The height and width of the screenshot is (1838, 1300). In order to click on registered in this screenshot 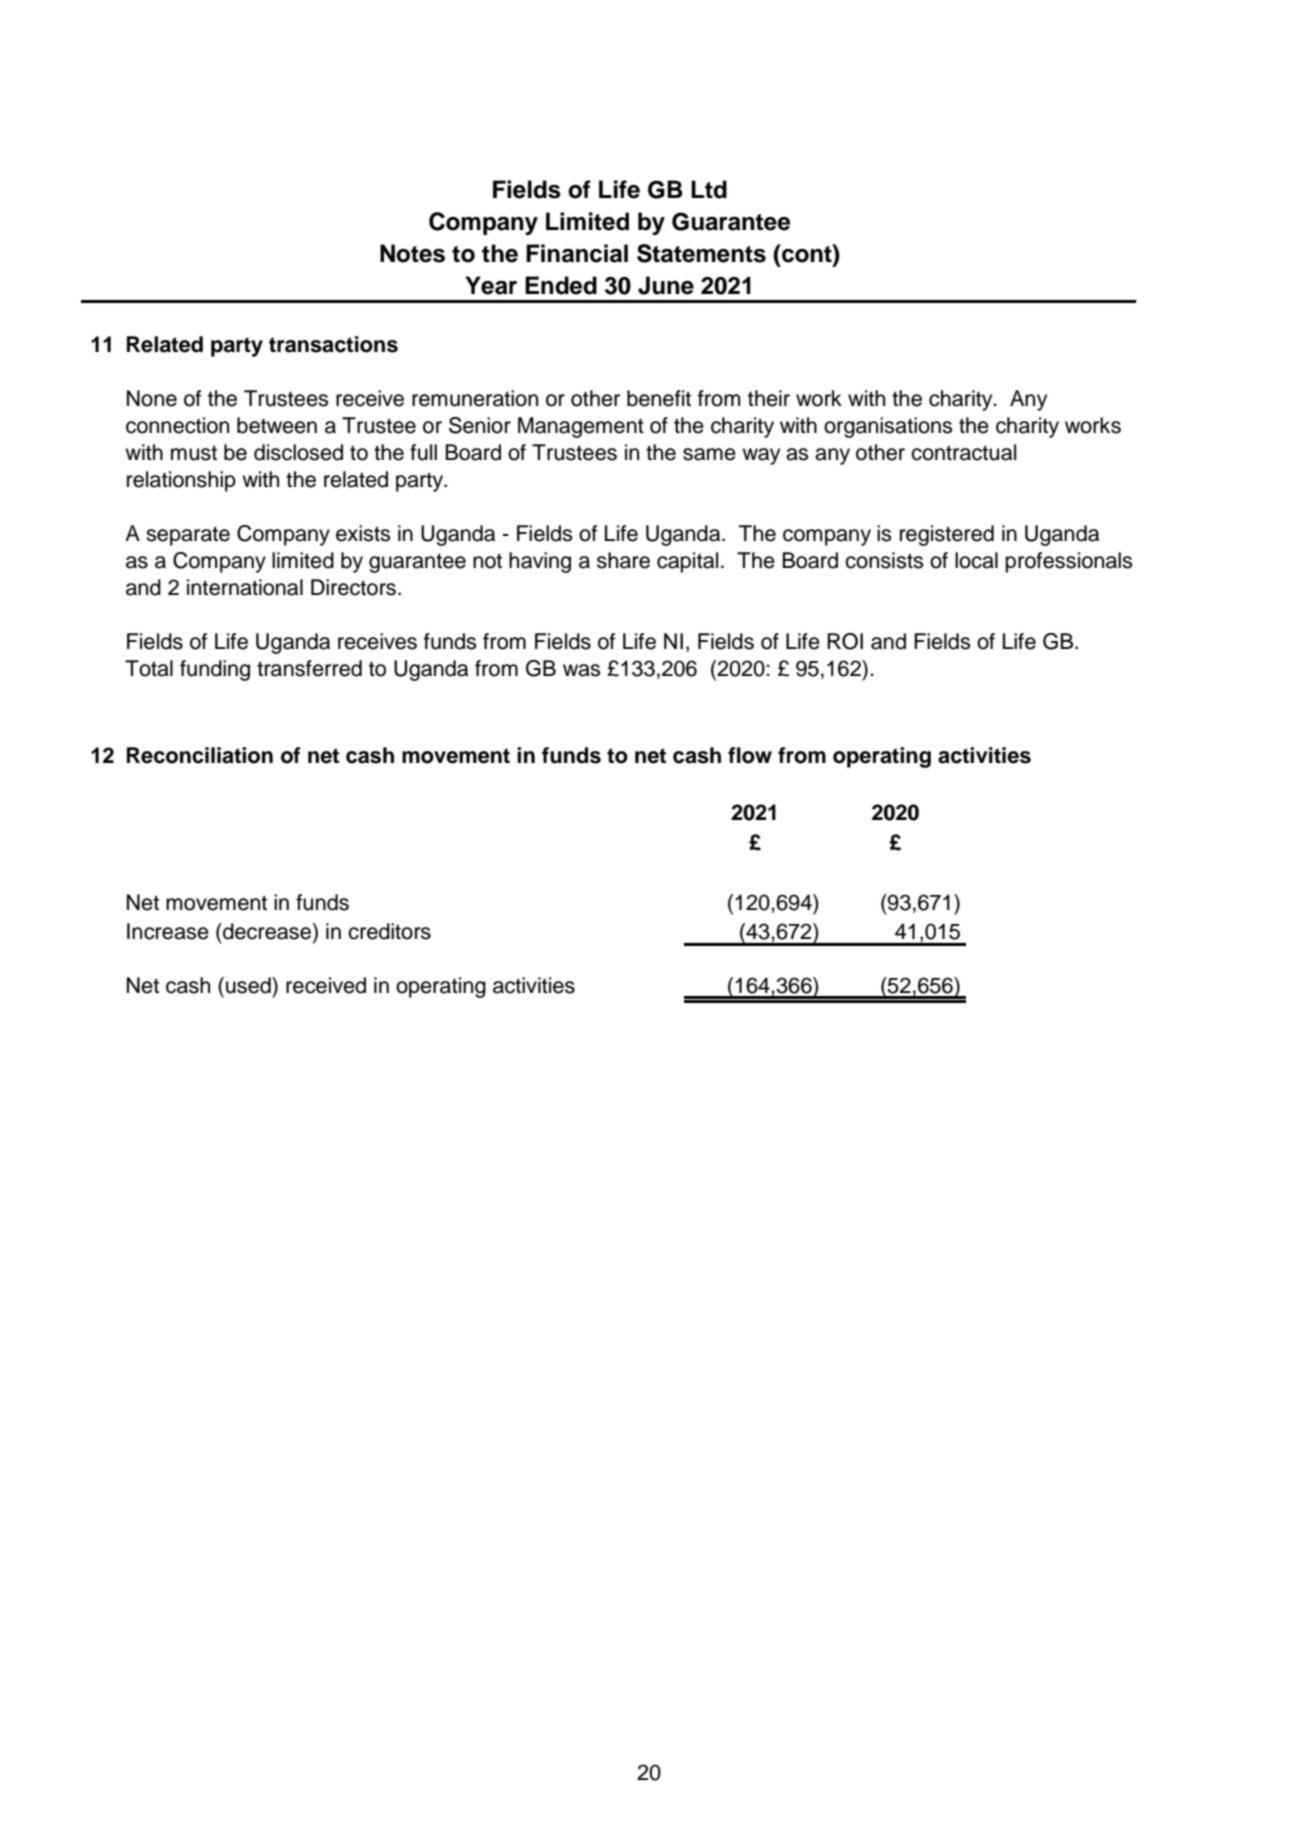, I will do `click(947, 535)`.
